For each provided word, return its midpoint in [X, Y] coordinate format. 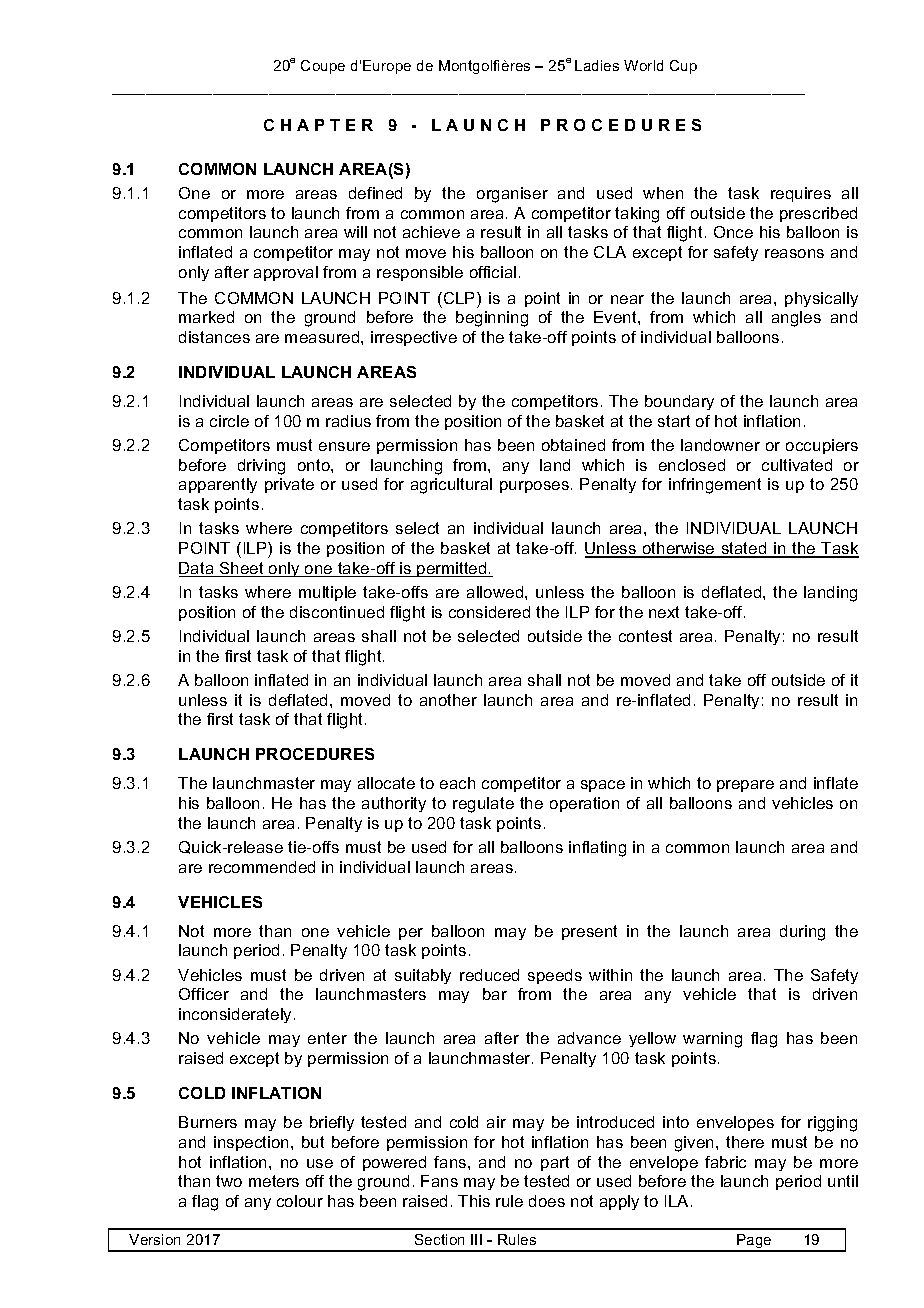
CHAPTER [318, 125]
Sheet [242, 569]
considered [489, 612]
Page [754, 1242]
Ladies [597, 65]
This [474, 1201]
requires [801, 194]
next [664, 612]
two [229, 1181]
